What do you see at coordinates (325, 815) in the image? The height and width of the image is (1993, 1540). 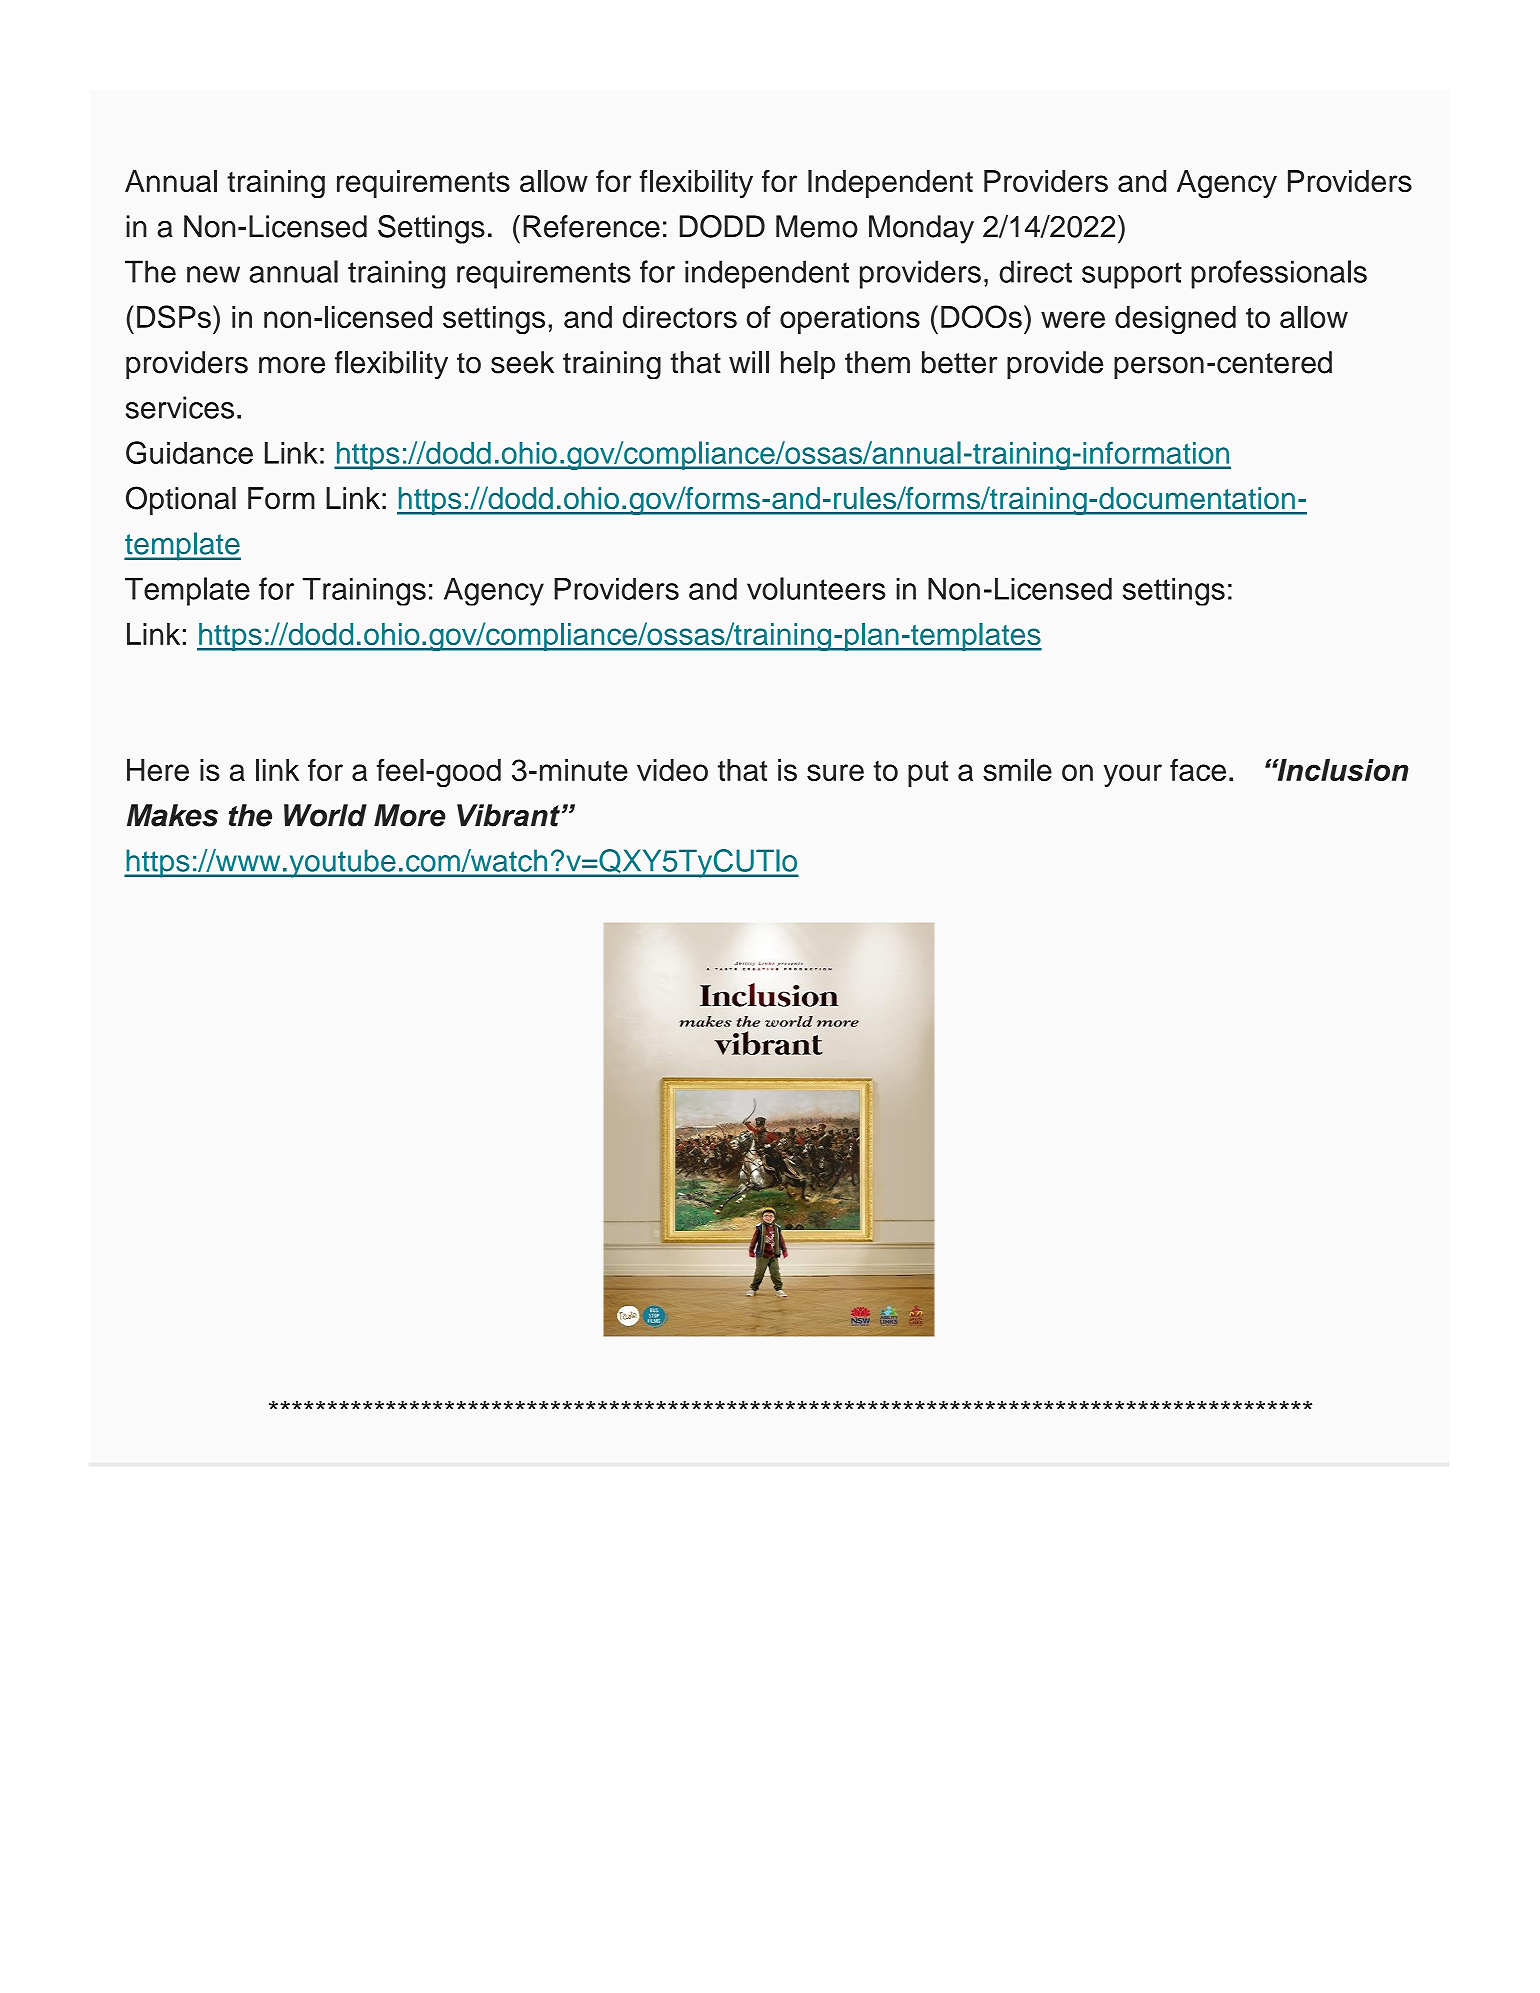 I see `World` at bounding box center [325, 815].
